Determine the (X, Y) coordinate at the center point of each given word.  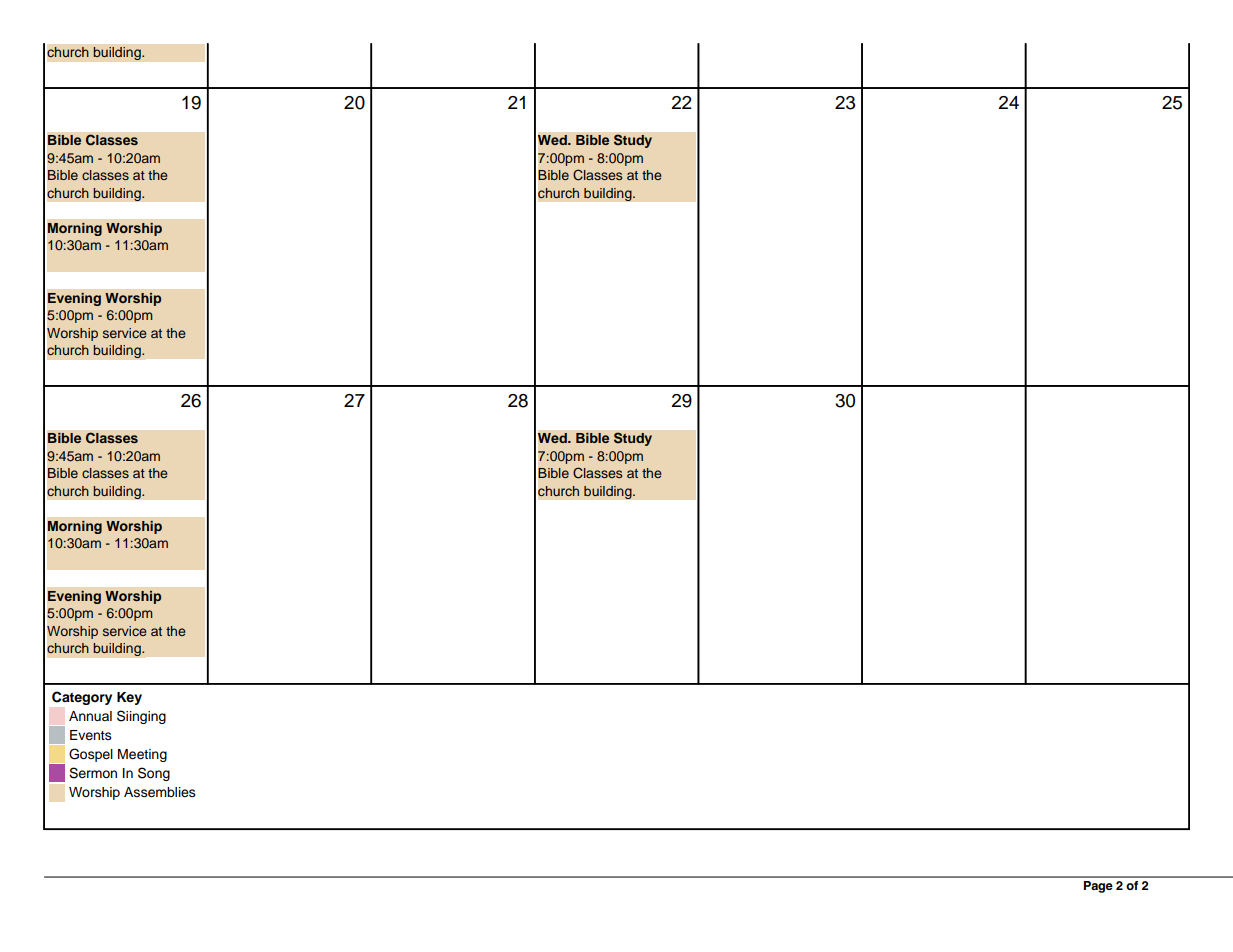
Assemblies (160, 792)
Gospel (91, 755)
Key (129, 698)
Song (154, 774)
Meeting (142, 755)
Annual (90, 716)
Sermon (93, 773)
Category (82, 698)
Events (91, 735)
